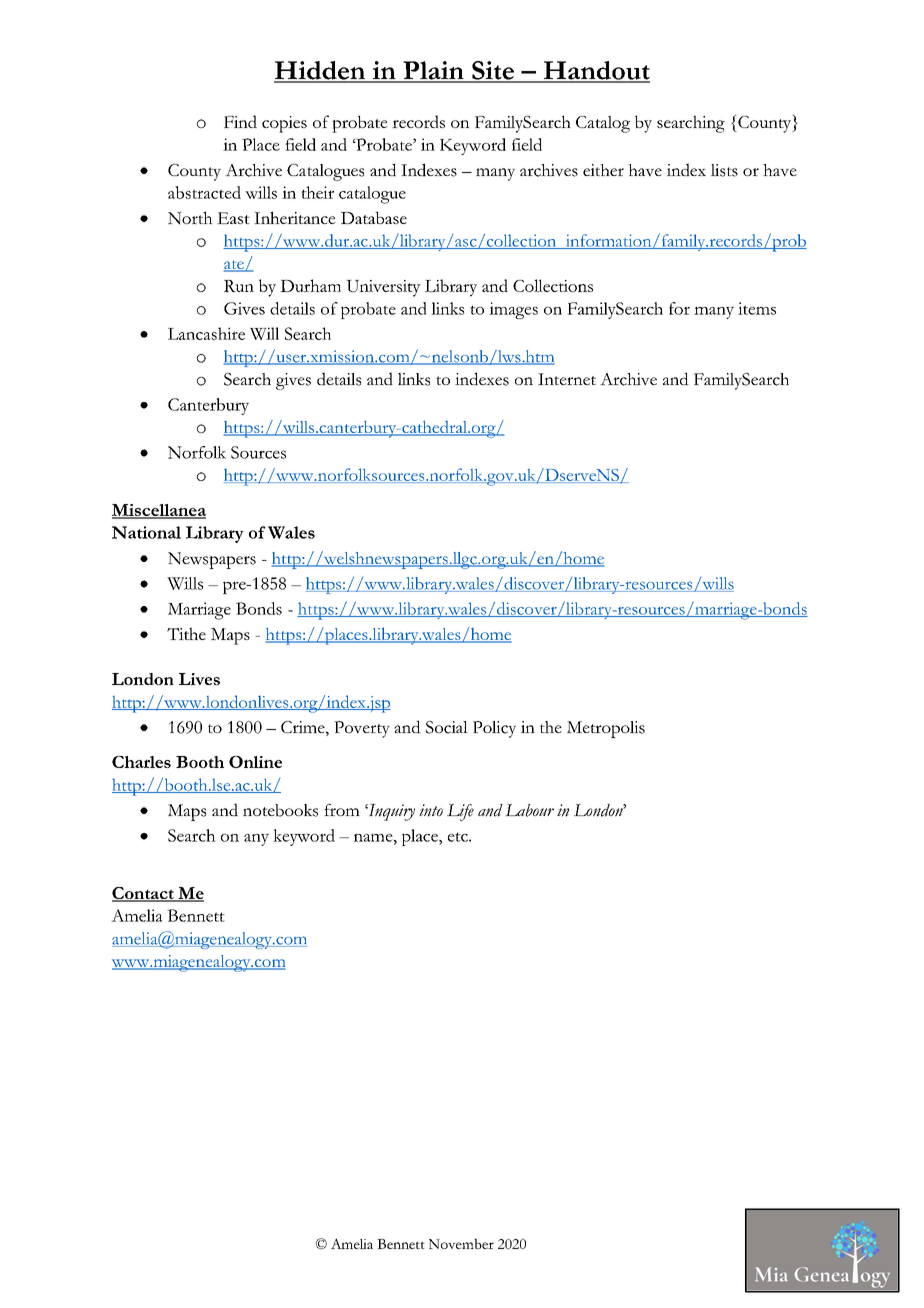 The image size is (924, 1308). I want to click on Metropolis, so click(606, 729).
